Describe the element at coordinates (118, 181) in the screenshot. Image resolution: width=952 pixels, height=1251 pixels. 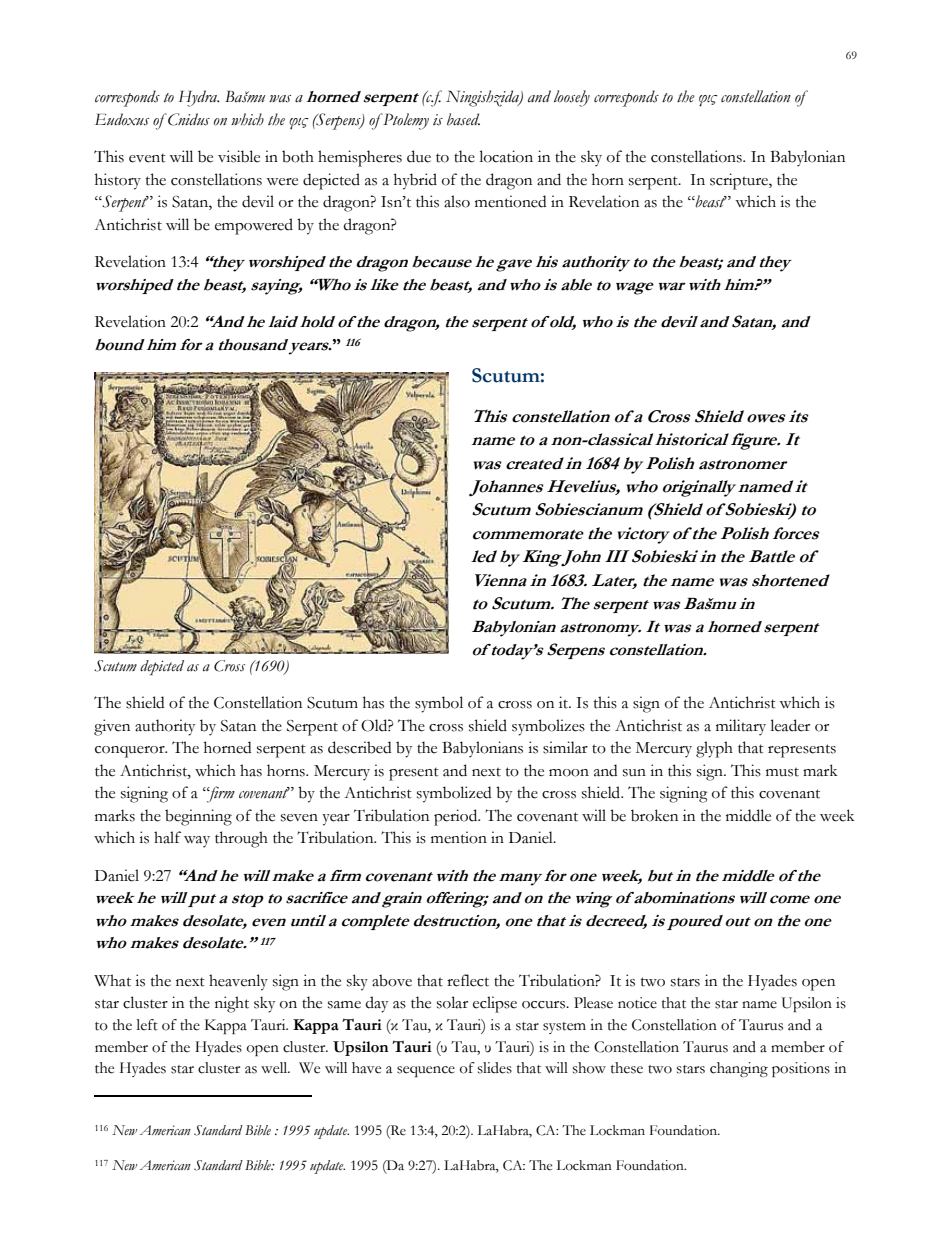
I see `history` at that location.
